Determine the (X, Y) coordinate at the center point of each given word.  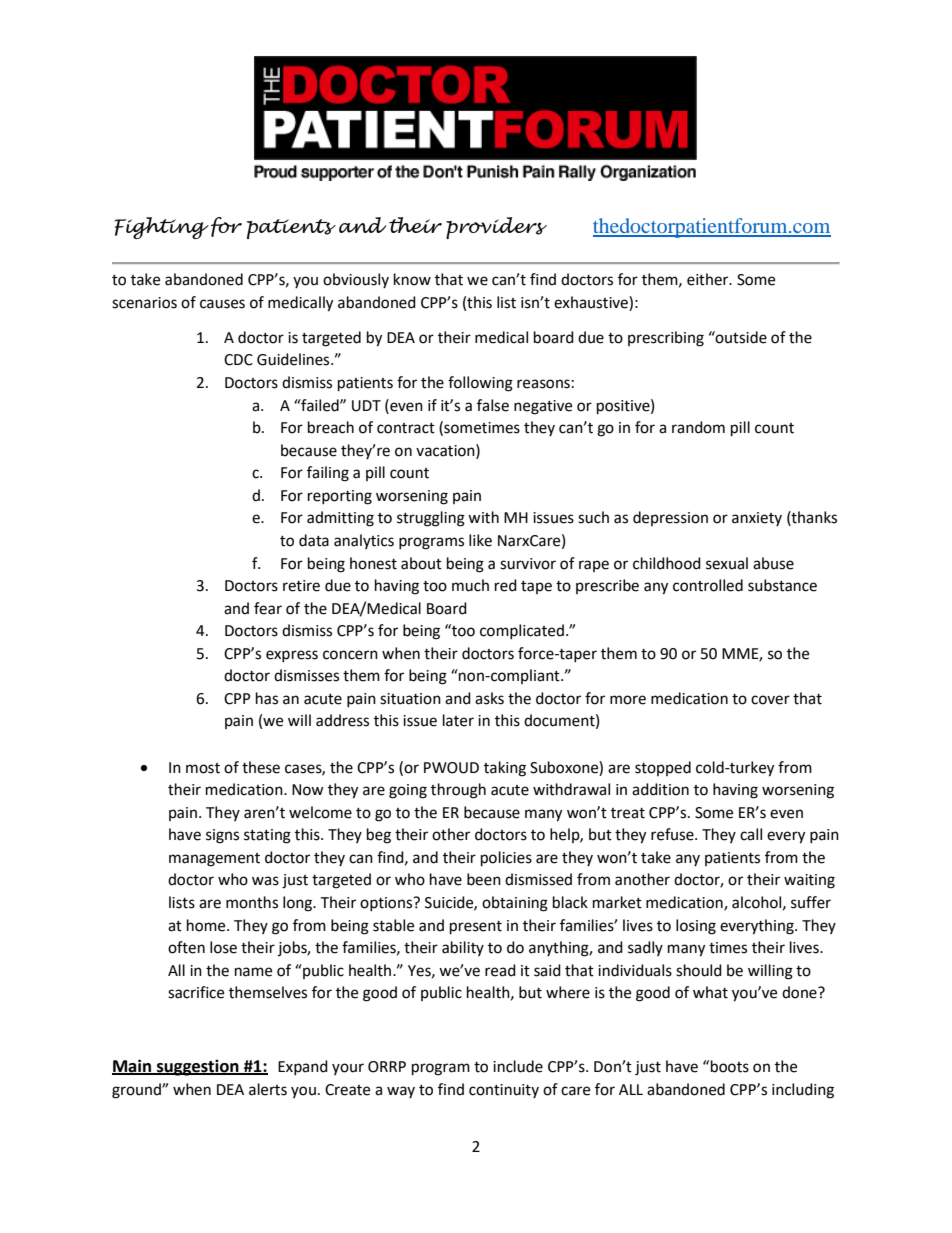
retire (301, 586)
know (412, 279)
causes (222, 304)
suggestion (198, 1067)
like (480, 540)
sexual (727, 563)
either (709, 279)
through (458, 791)
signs (222, 836)
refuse (673, 834)
